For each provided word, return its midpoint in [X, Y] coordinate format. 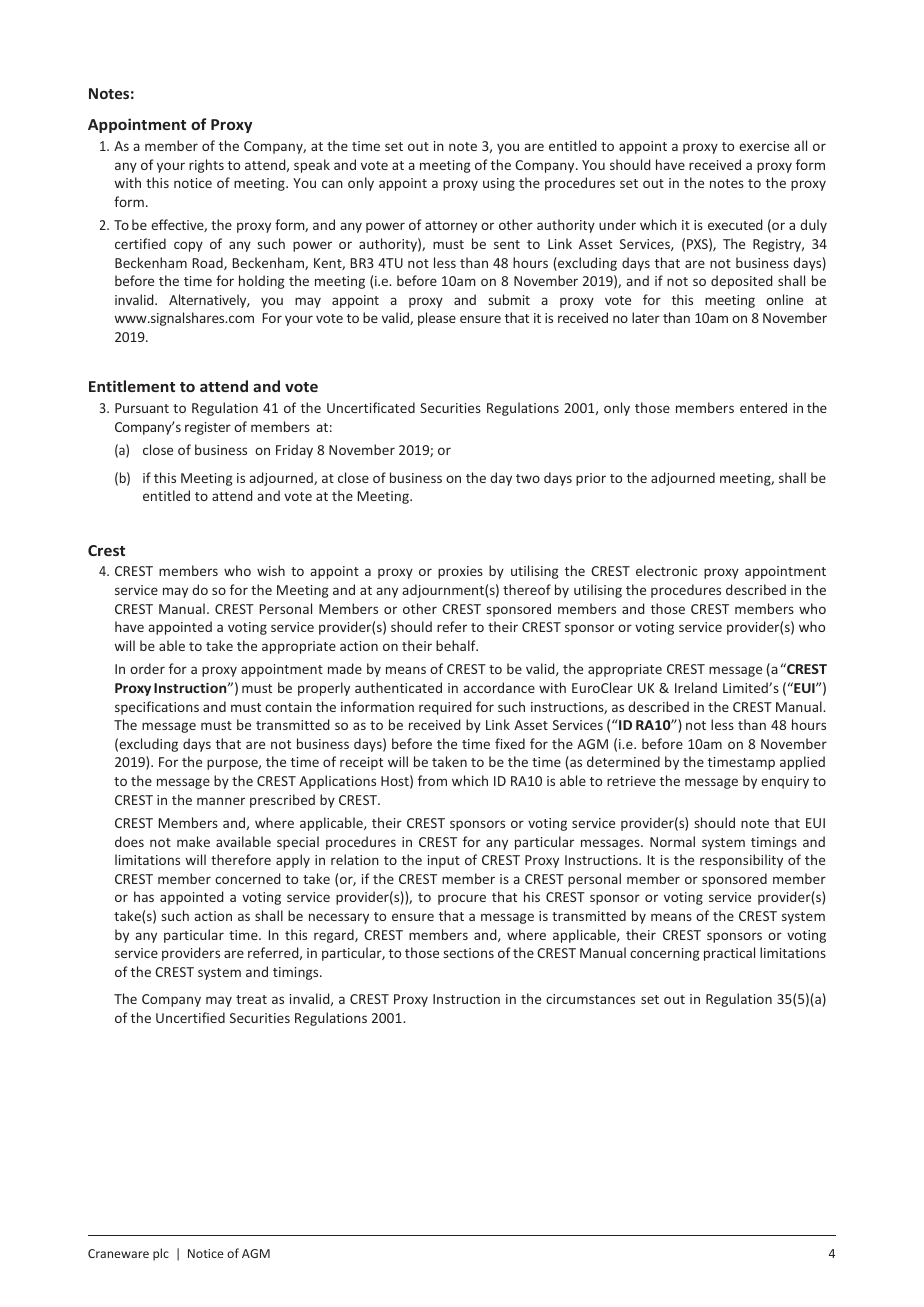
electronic [666, 570]
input [444, 861]
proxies [460, 572]
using [499, 184]
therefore [241, 859]
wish [271, 570]
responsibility [741, 861]
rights [206, 166]
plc [161, 1254]
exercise [764, 146]
